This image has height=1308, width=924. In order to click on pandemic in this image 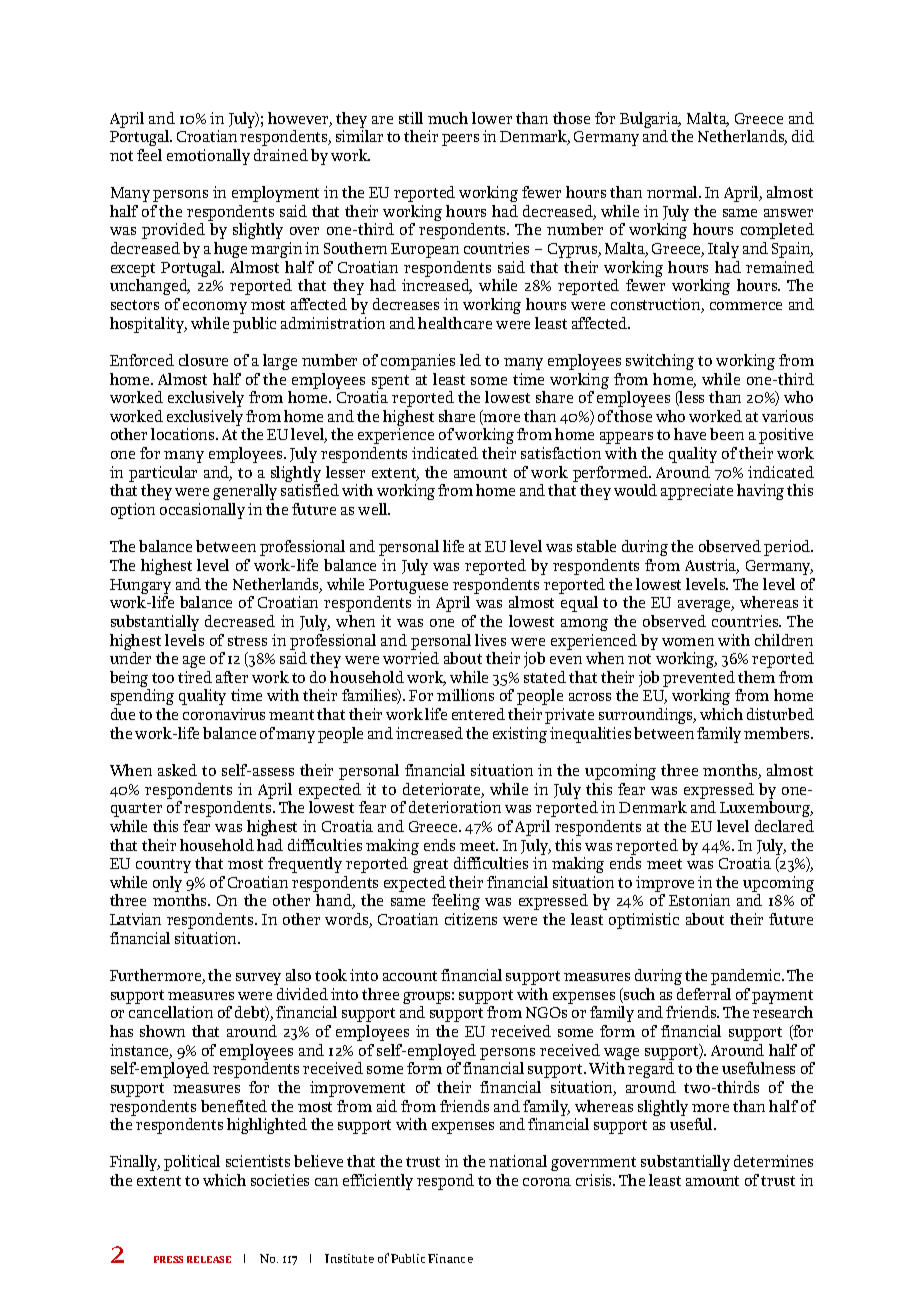, I will do `click(747, 977)`.
